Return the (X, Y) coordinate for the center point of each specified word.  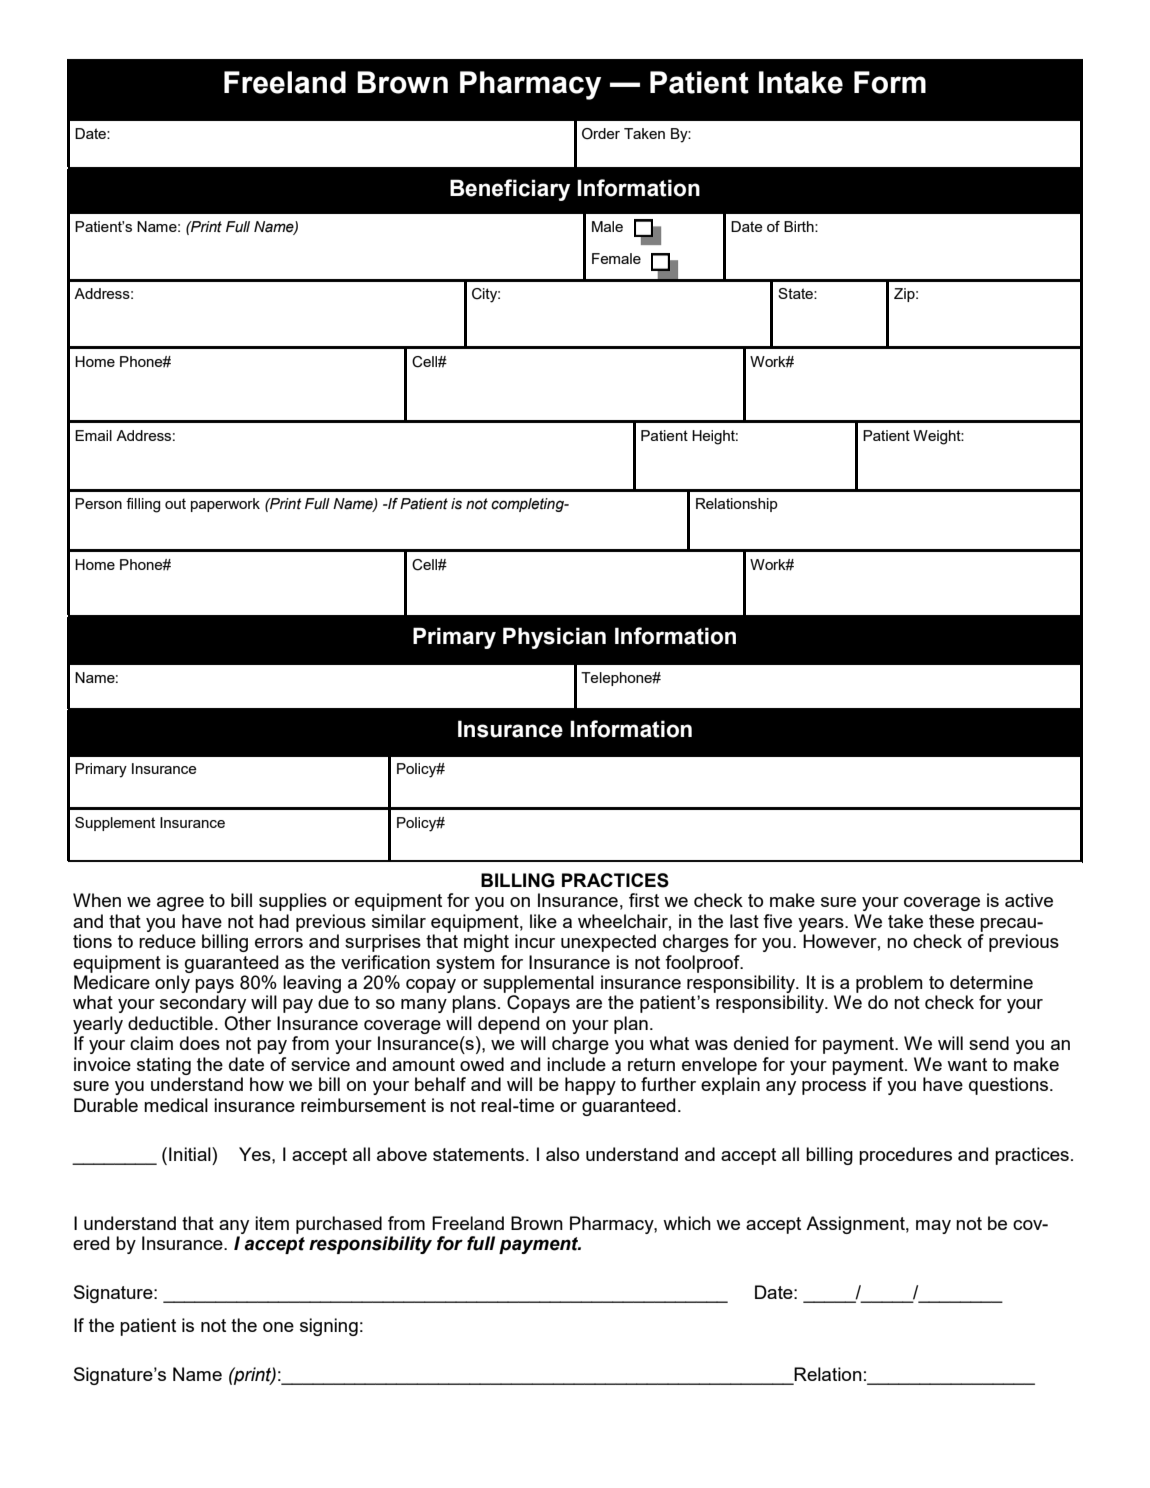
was (711, 1045)
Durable (106, 1105)
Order (601, 134)
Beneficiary (510, 190)
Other (247, 1023)
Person (98, 503)
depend (508, 1025)
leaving (312, 984)
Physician (554, 638)
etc (239, 926)
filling (143, 505)
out (175, 503)
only (172, 984)
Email (93, 435)
